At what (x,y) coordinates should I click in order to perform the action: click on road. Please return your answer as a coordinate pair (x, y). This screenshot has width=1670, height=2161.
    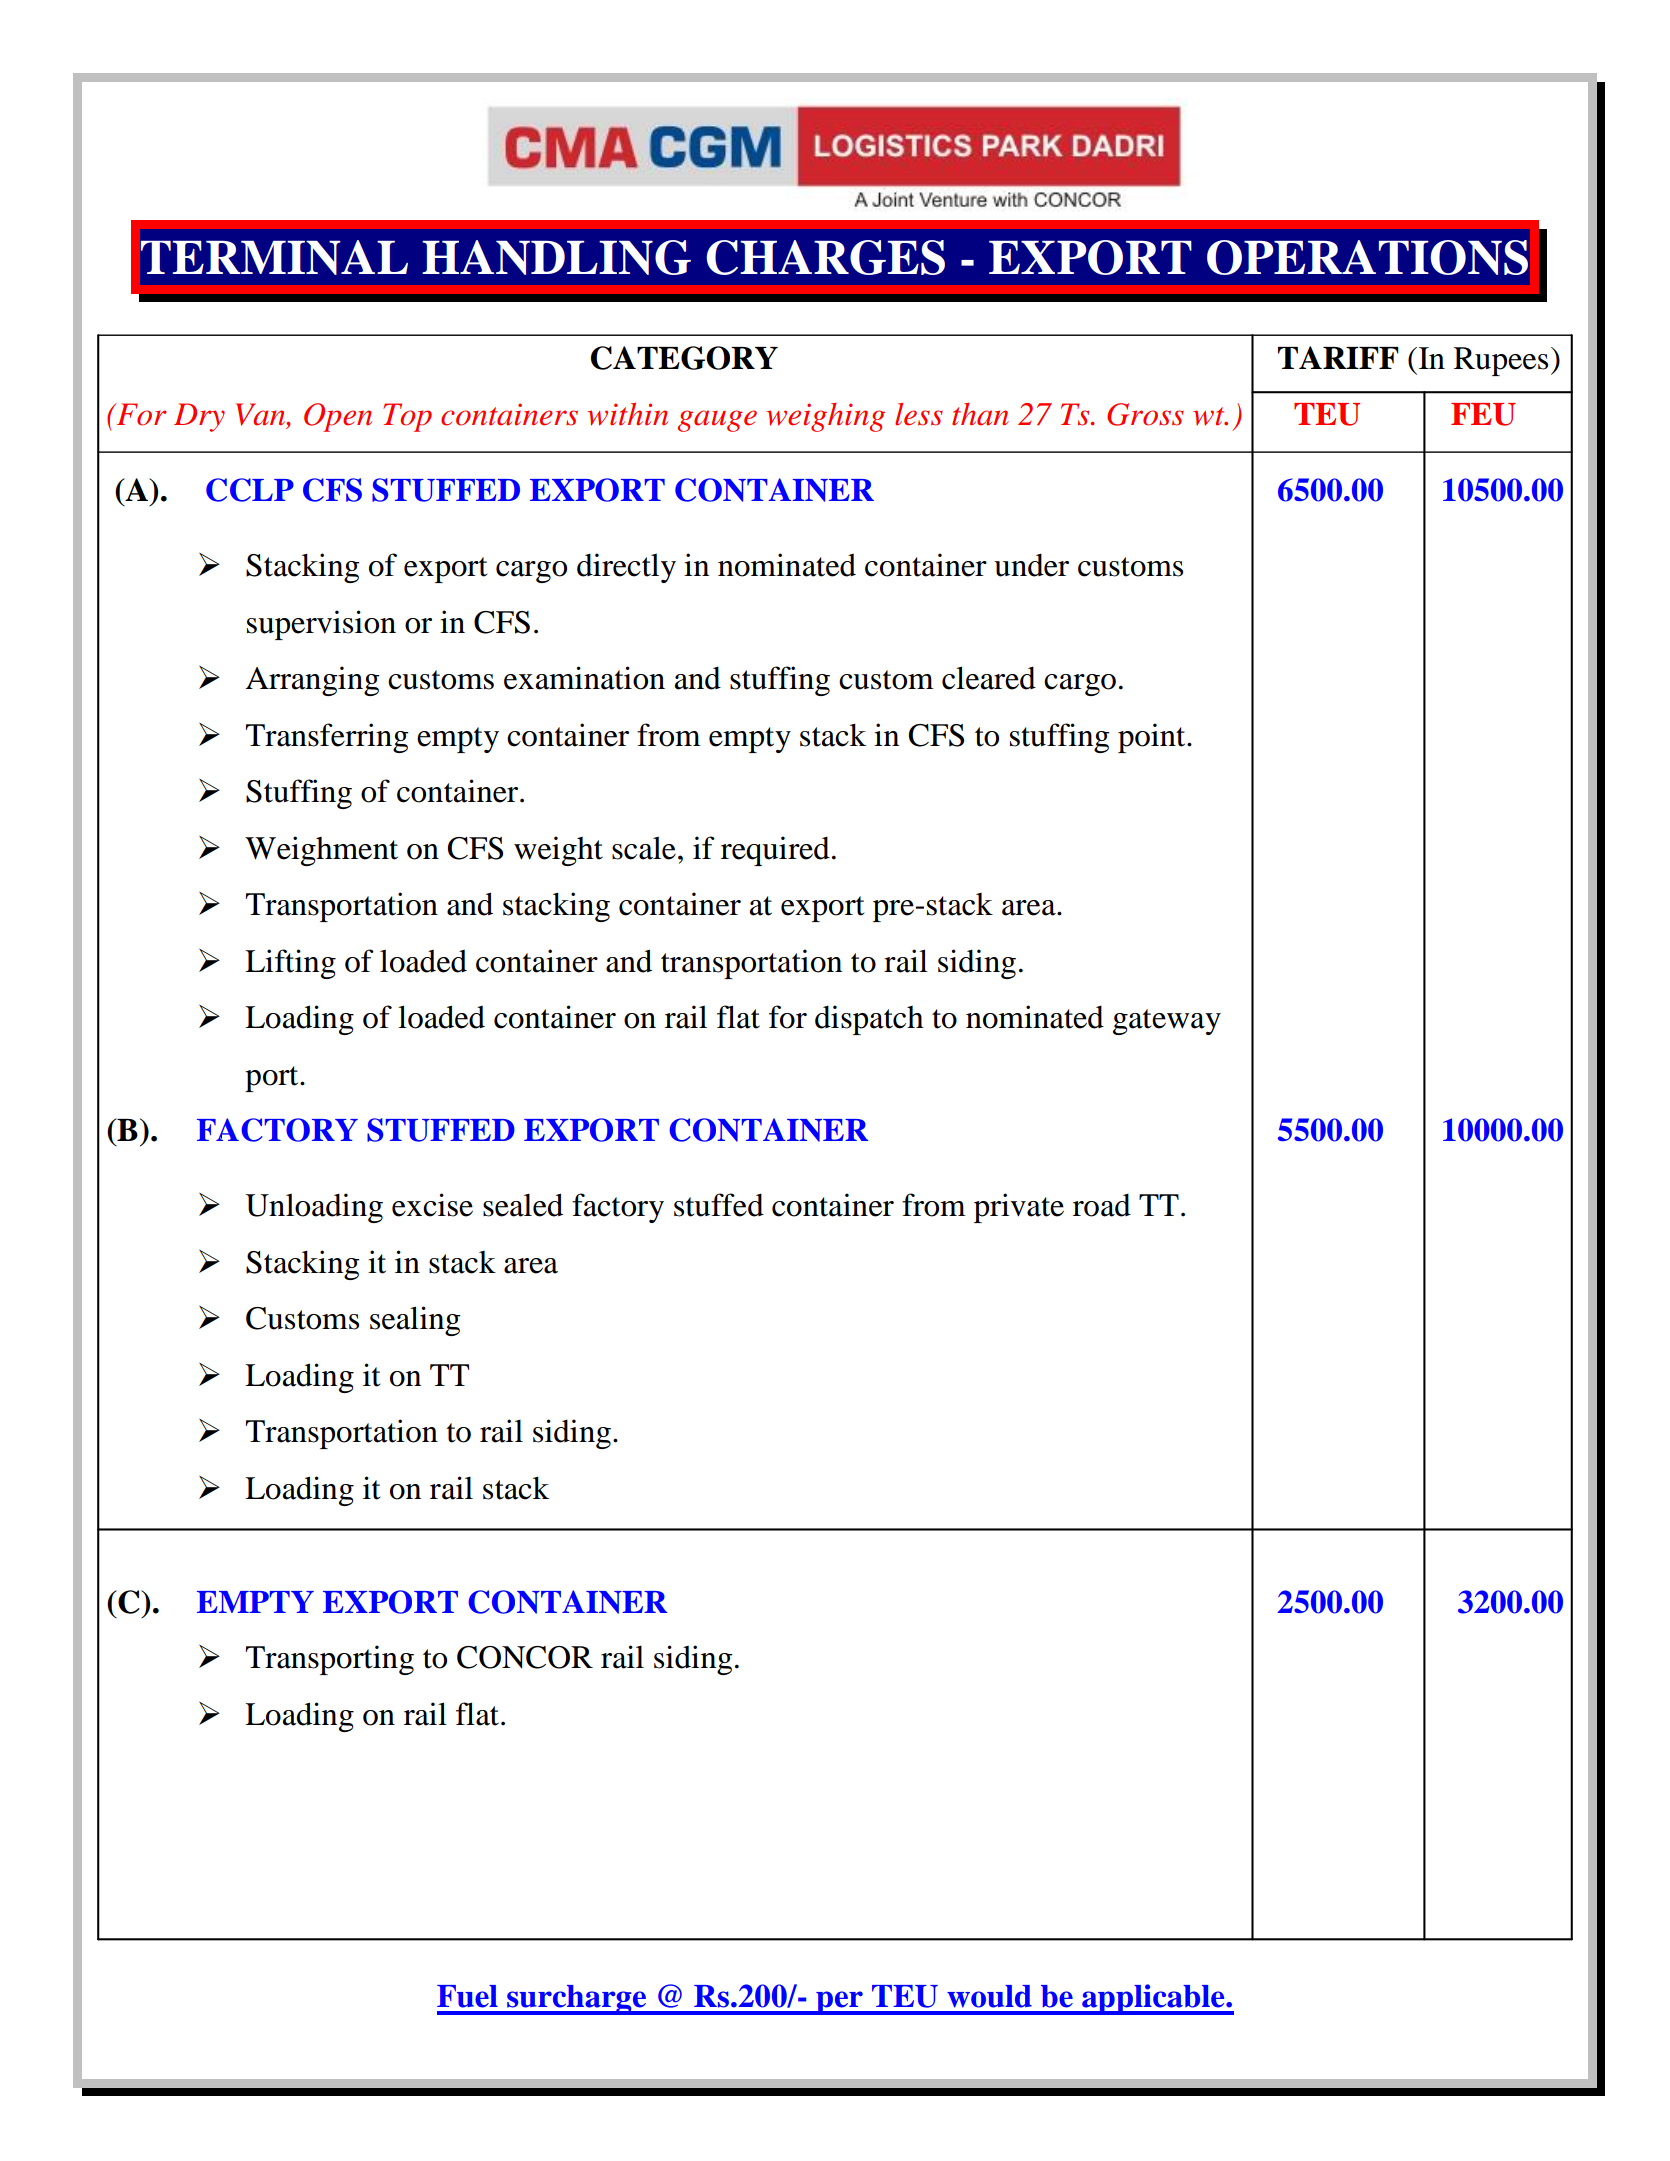
    Looking at the image, I should click on (1102, 1205).
